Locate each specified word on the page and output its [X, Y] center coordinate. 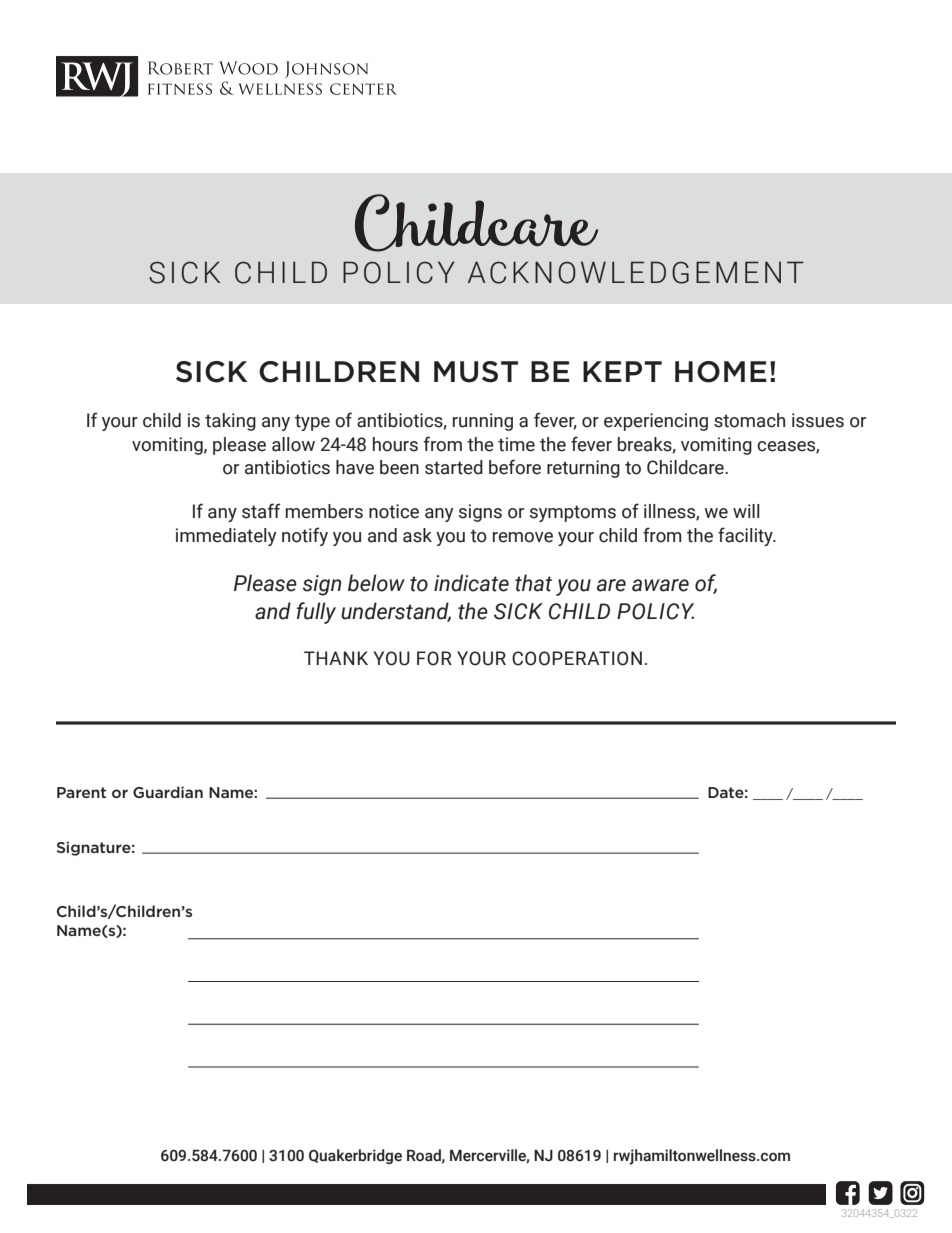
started [454, 467]
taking [230, 422]
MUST [476, 372]
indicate [471, 583]
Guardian [168, 792]
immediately [226, 537]
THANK [336, 658]
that [533, 583]
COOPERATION [577, 658]
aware [660, 585]
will [746, 511]
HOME [721, 372]
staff [261, 511]
